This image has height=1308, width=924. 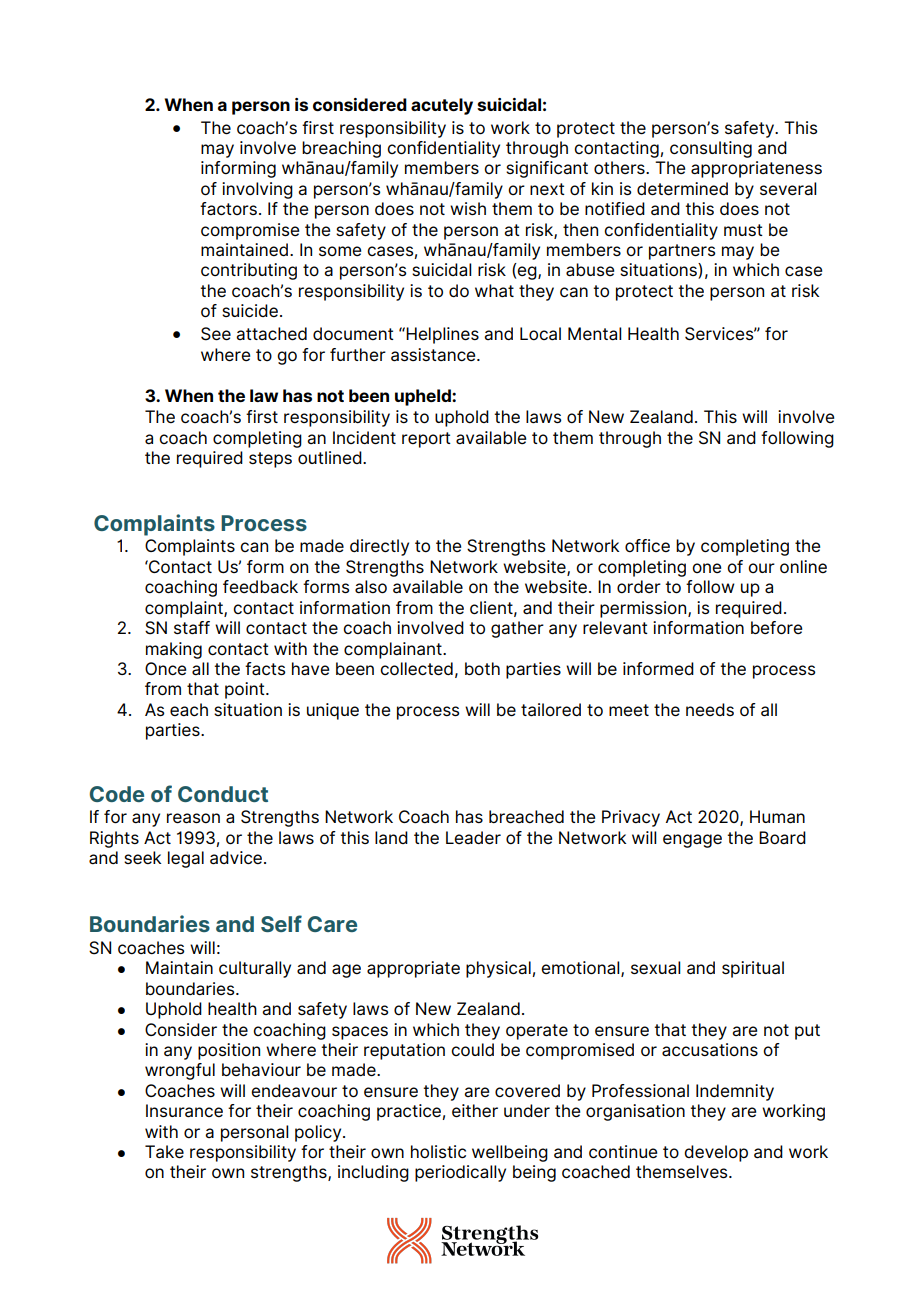 What do you see at coordinates (473, 838) in the image?
I see `Leader` at bounding box center [473, 838].
